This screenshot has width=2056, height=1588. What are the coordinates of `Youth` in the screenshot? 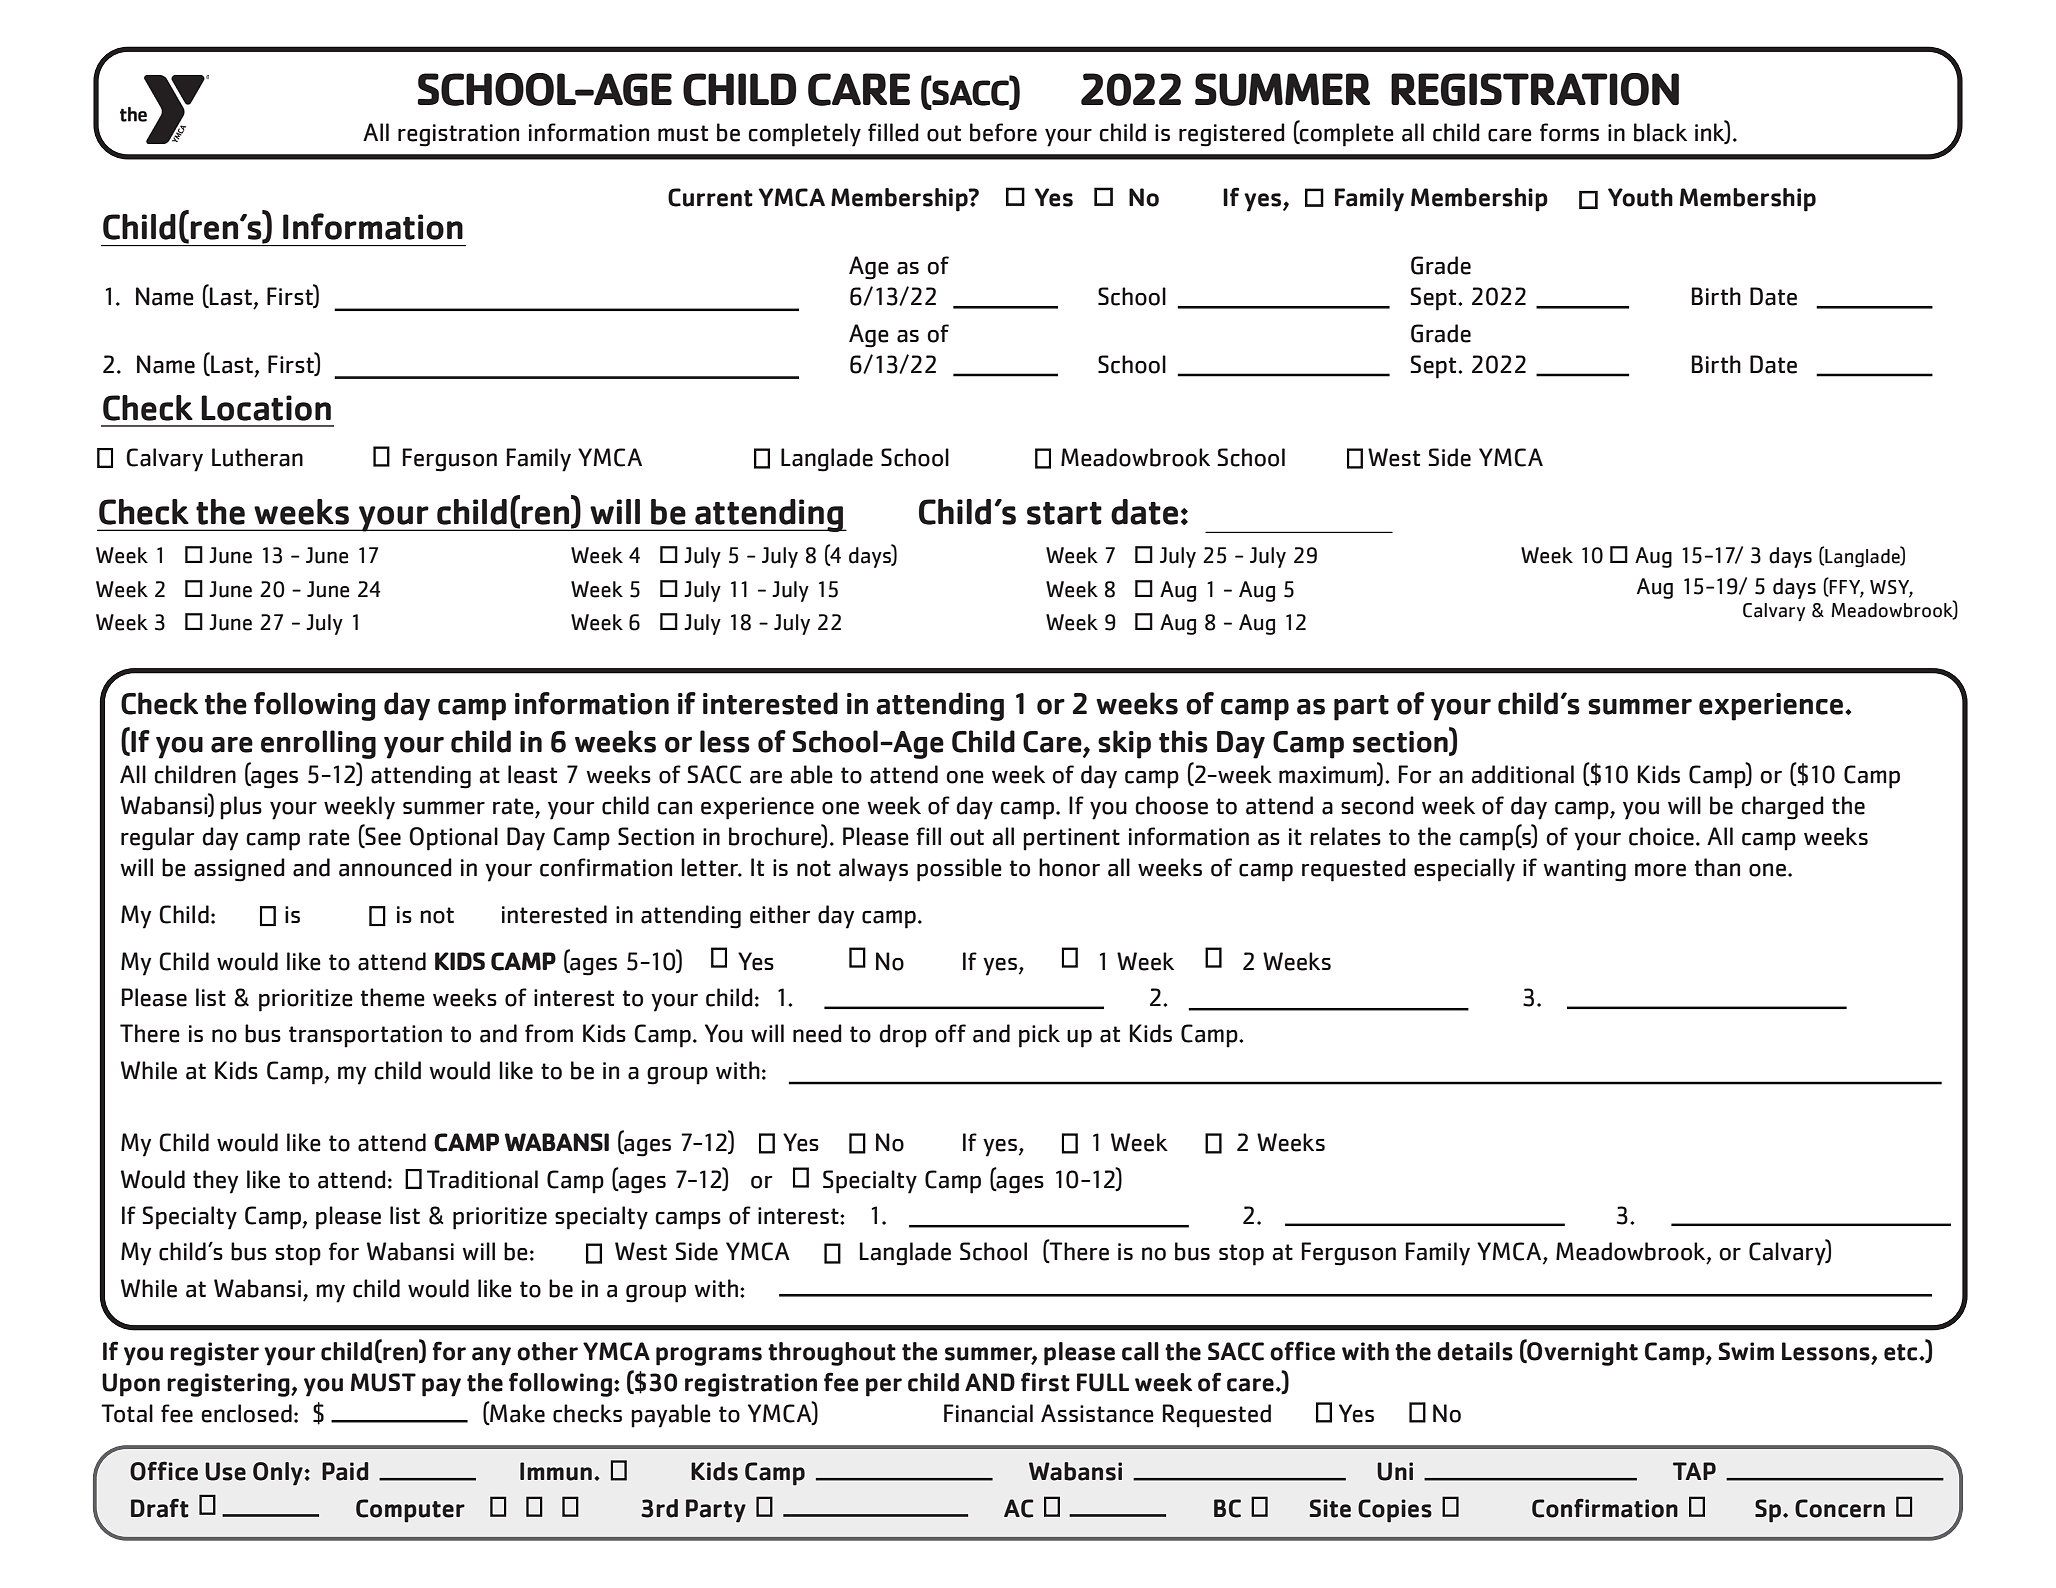 It's located at (1640, 197).
